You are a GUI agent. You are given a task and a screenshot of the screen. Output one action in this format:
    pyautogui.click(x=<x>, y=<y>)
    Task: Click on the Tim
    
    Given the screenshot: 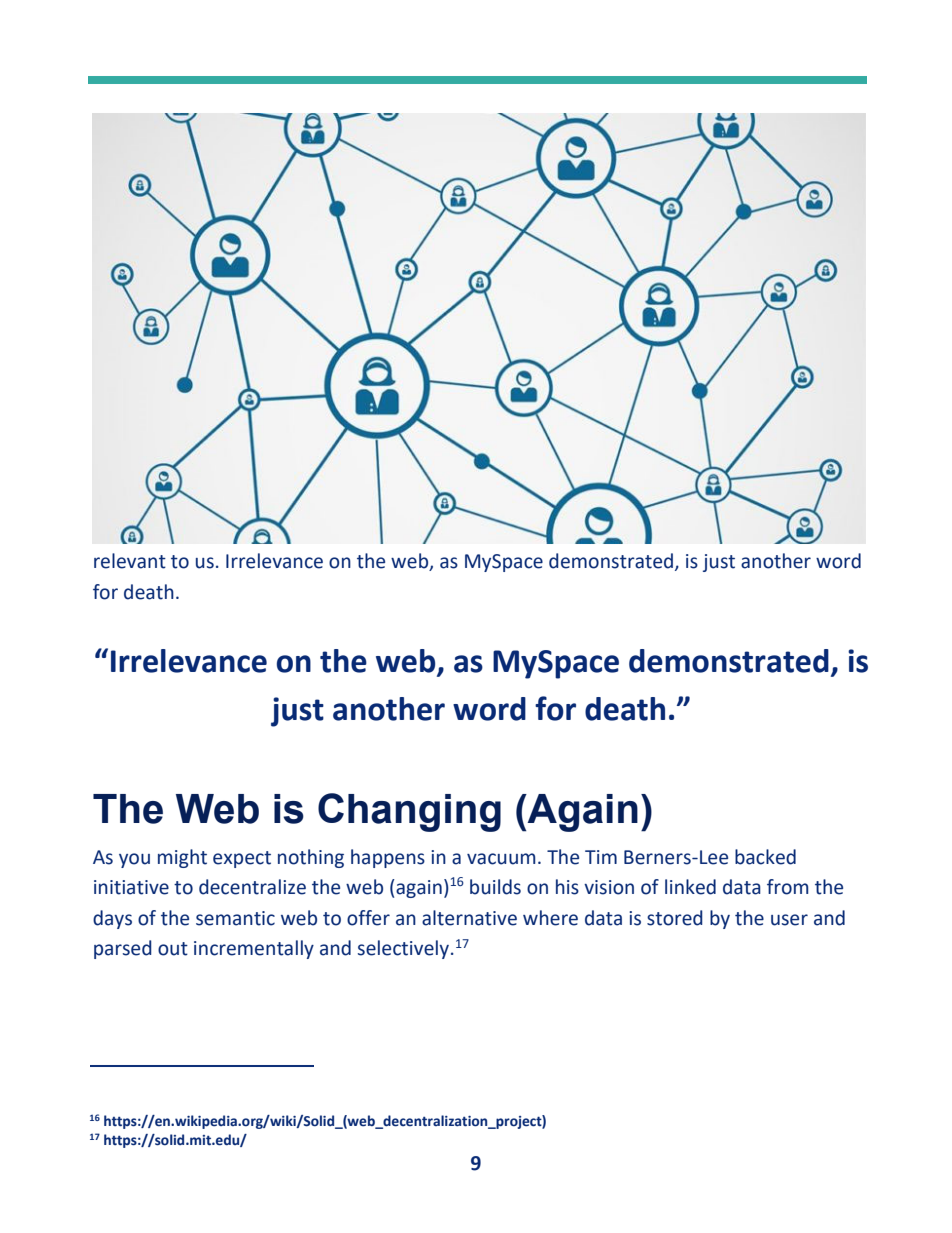 What is the action you would take?
    pyautogui.click(x=601, y=857)
